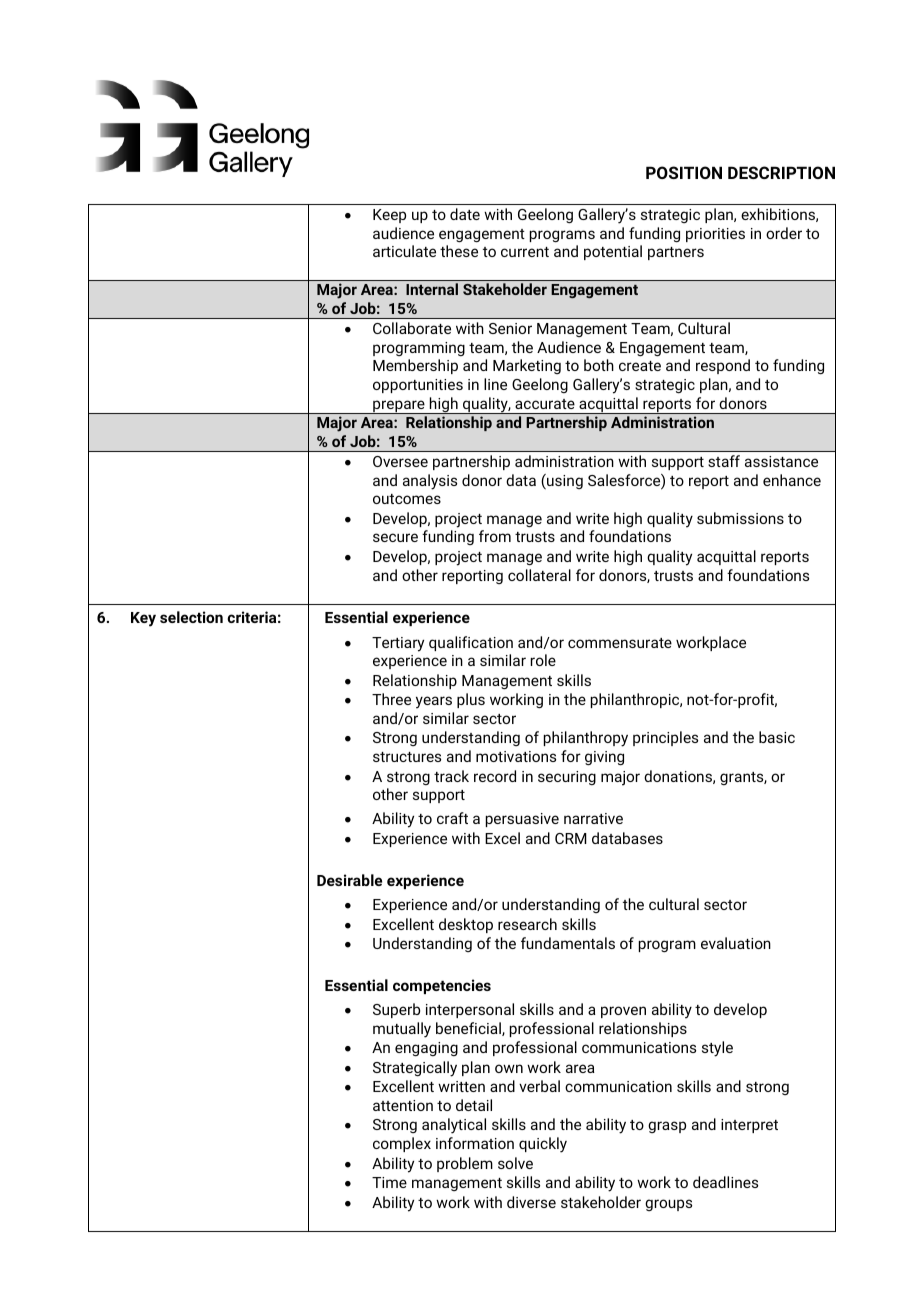 This screenshot has width=924, height=1308. What do you see at coordinates (740, 518) in the screenshot?
I see `submissions` at bounding box center [740, 518].
